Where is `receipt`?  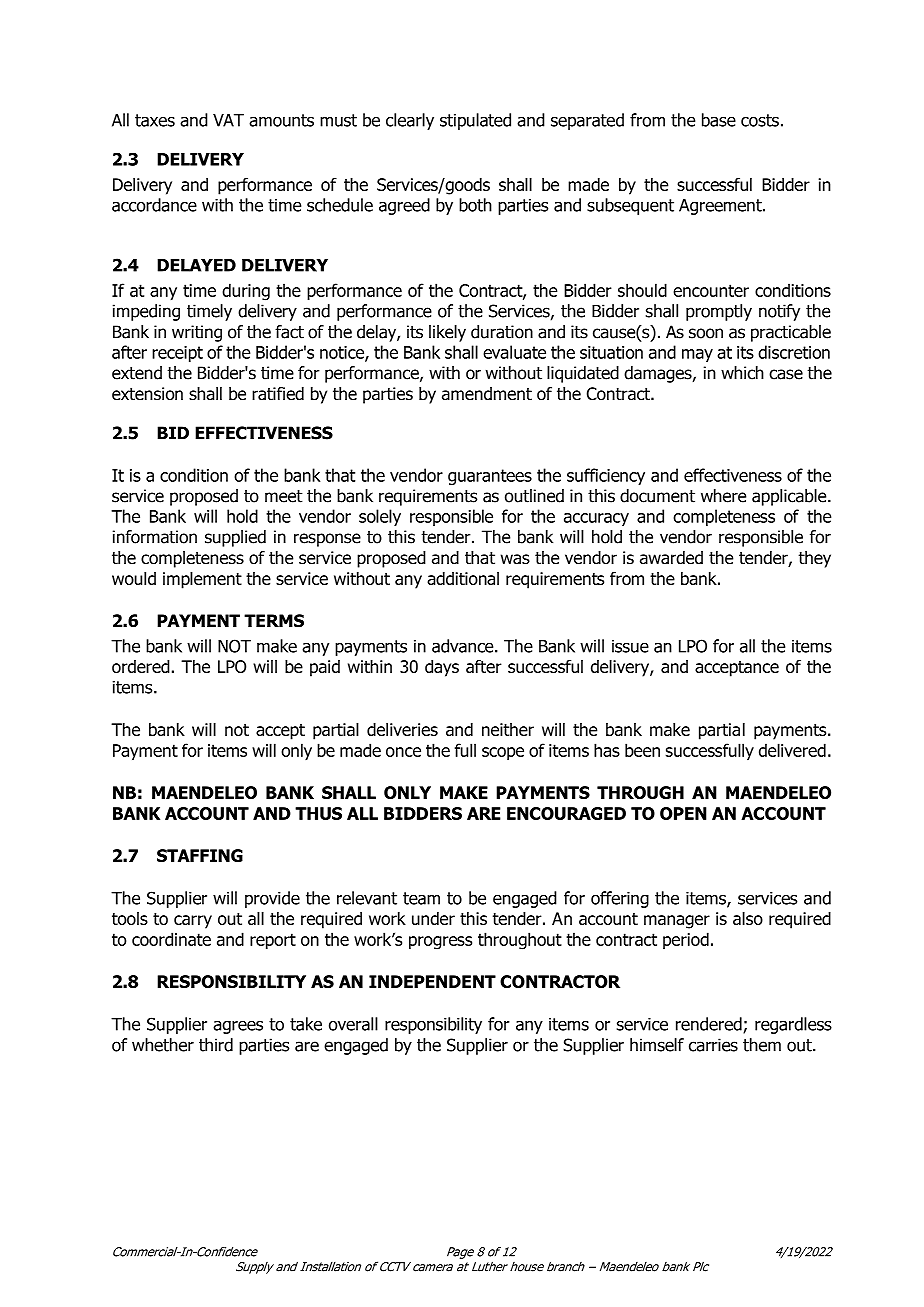
receipt is located at coordinates (177, 354).
